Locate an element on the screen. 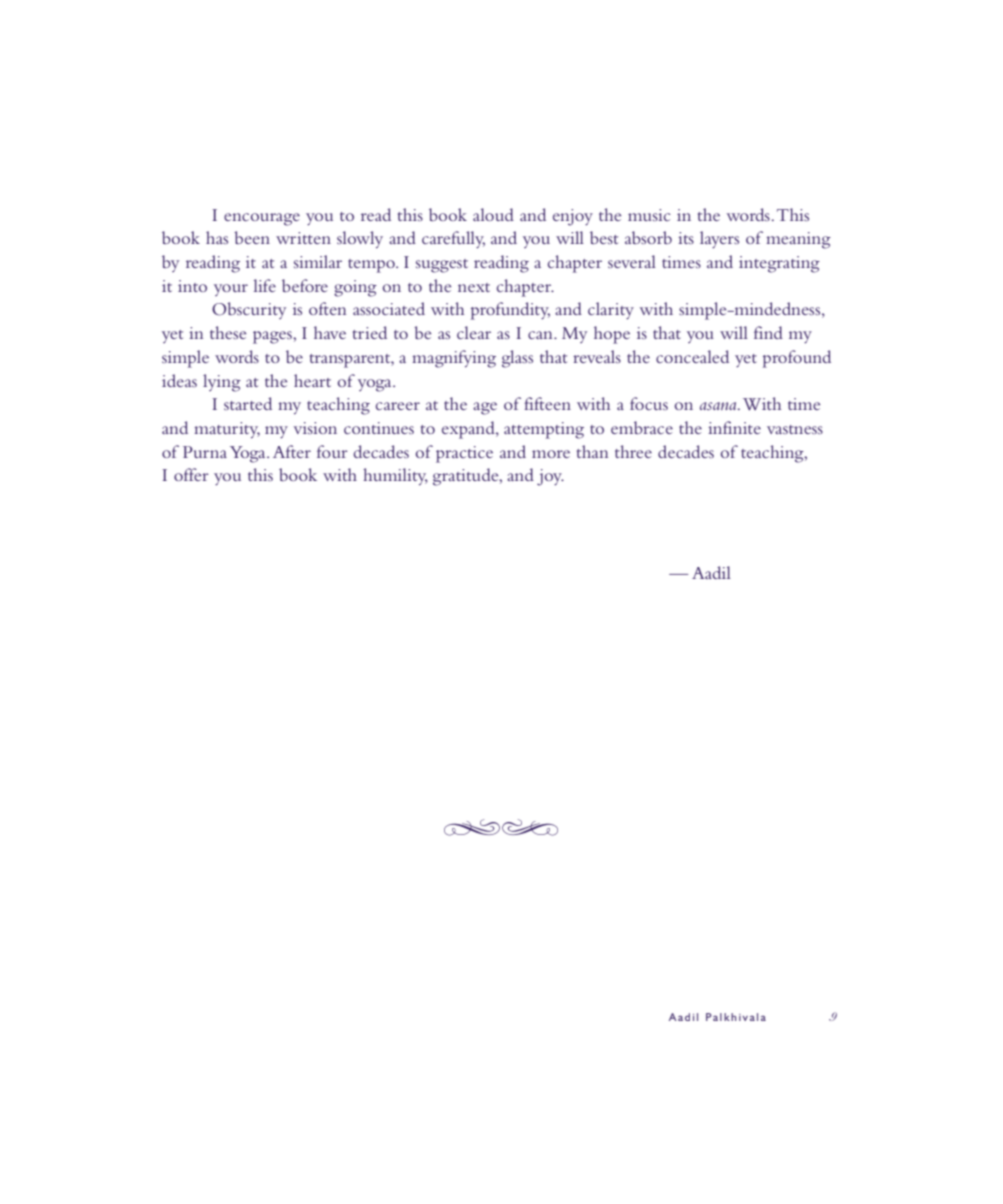 Image resolution: width=1003 pixels, height=1204 pixels. practice is located at coordinates (464, 454).
